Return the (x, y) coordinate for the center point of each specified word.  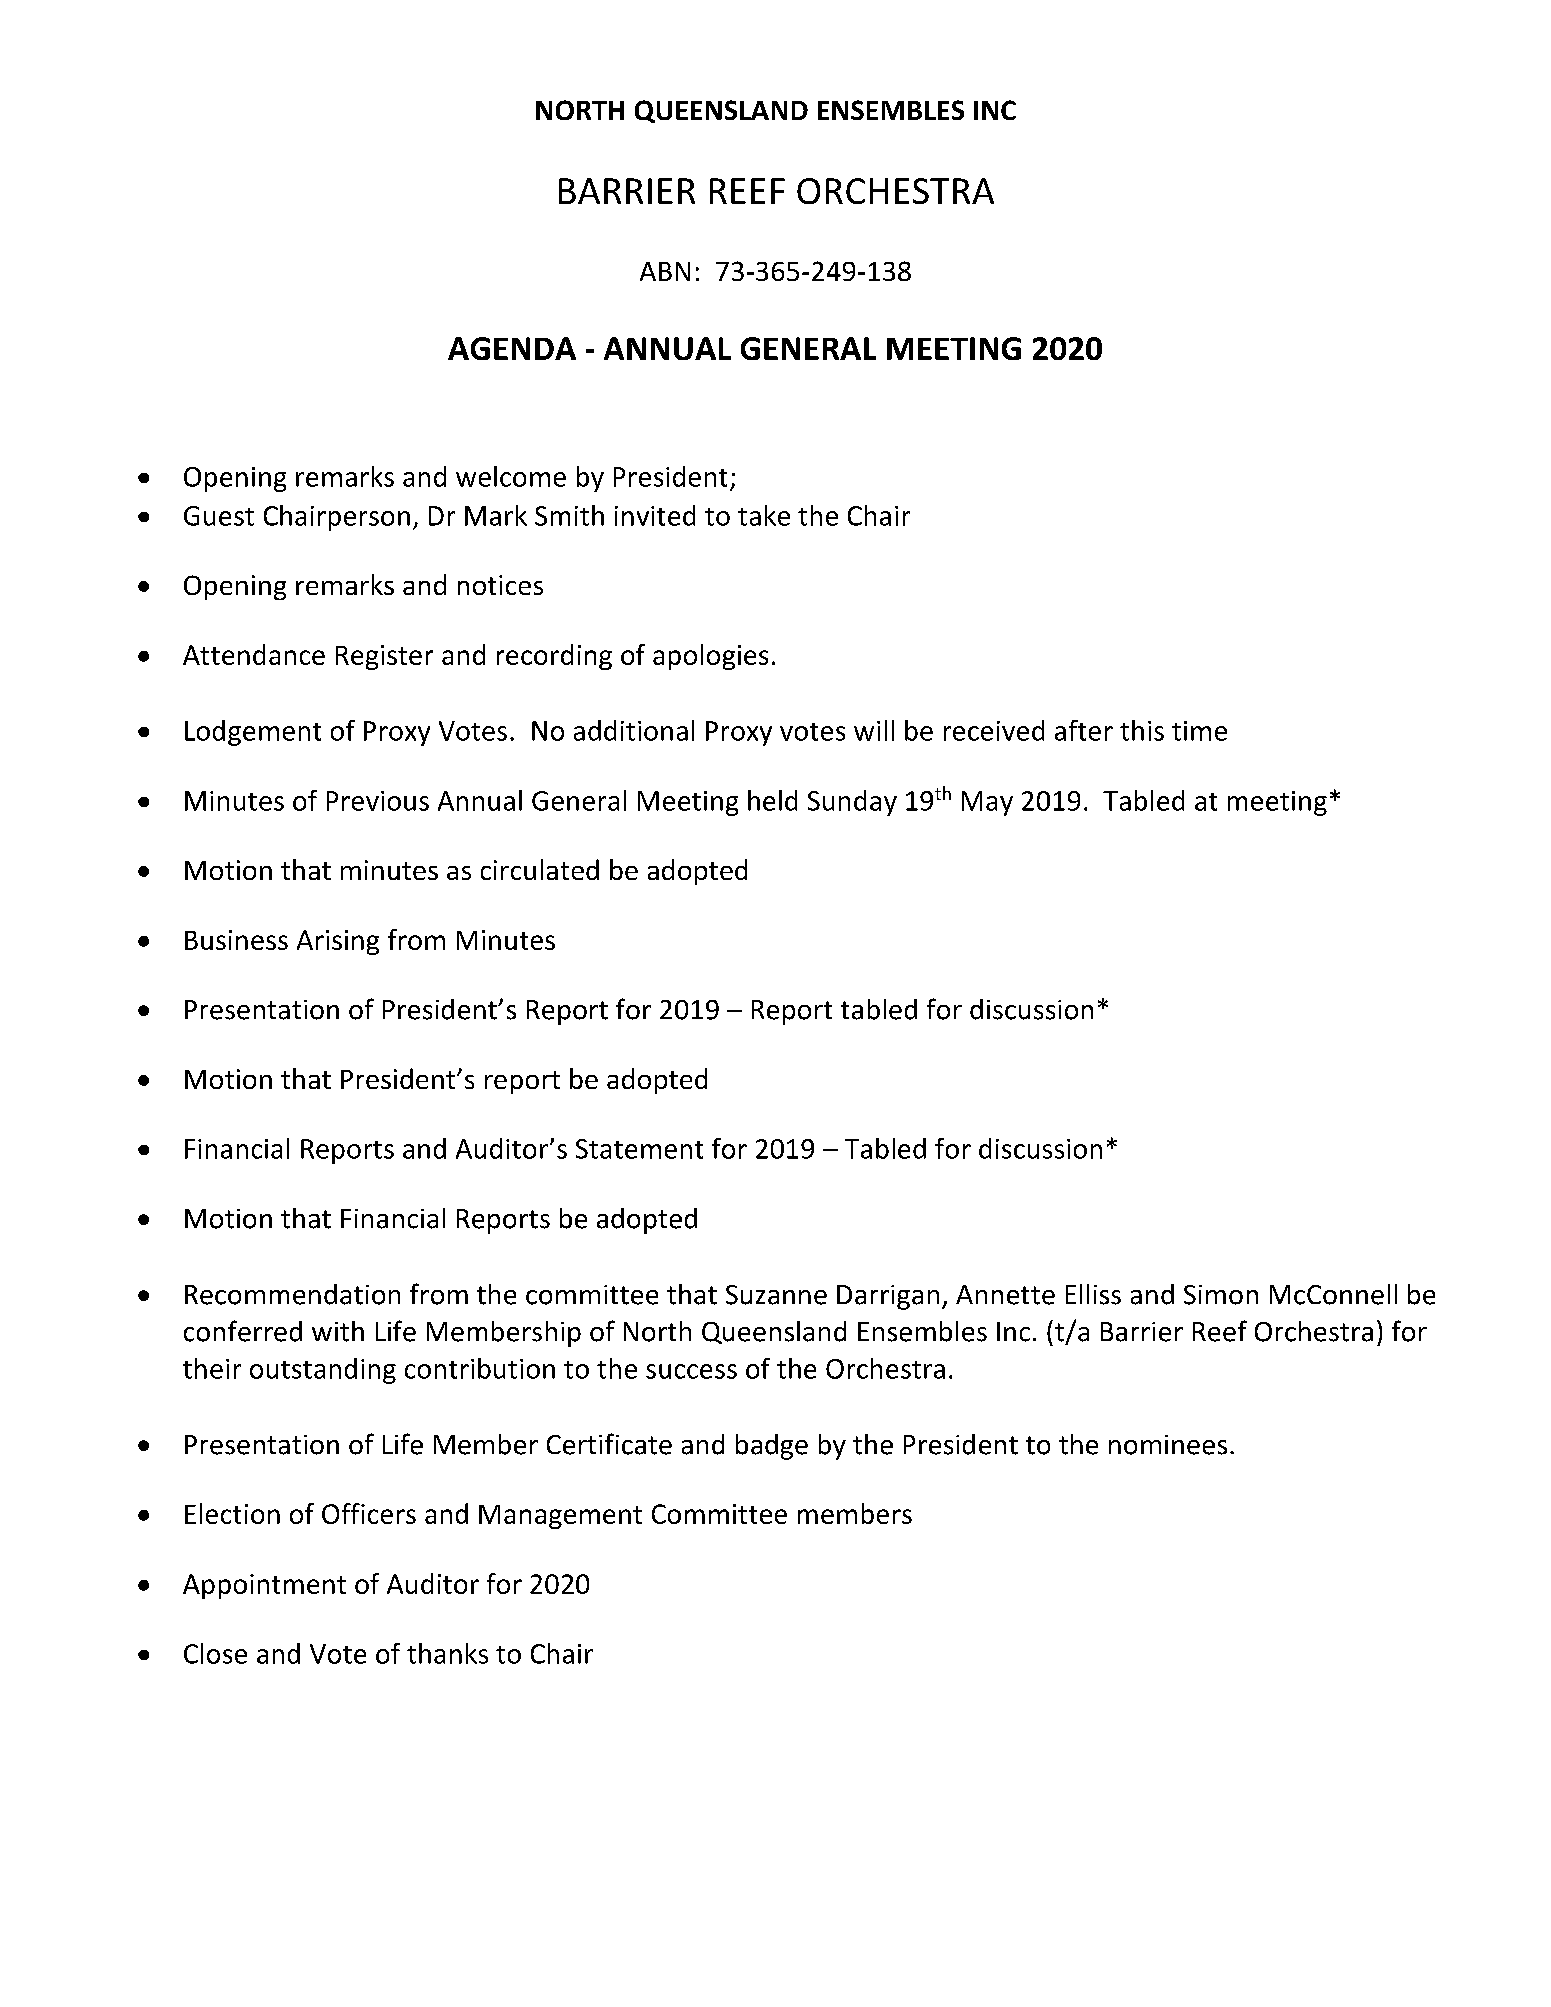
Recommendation (292, 1294)
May (987, 803)
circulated (540, 869)
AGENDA (512, 348)
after (1084, 730)
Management (560, 1517)
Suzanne (776, 1295)
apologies (710, 657)
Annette (1005, 1295)
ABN (665, 271)
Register (384, 657)
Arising (338, 942)
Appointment (264, 1586)
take (764, 515)
